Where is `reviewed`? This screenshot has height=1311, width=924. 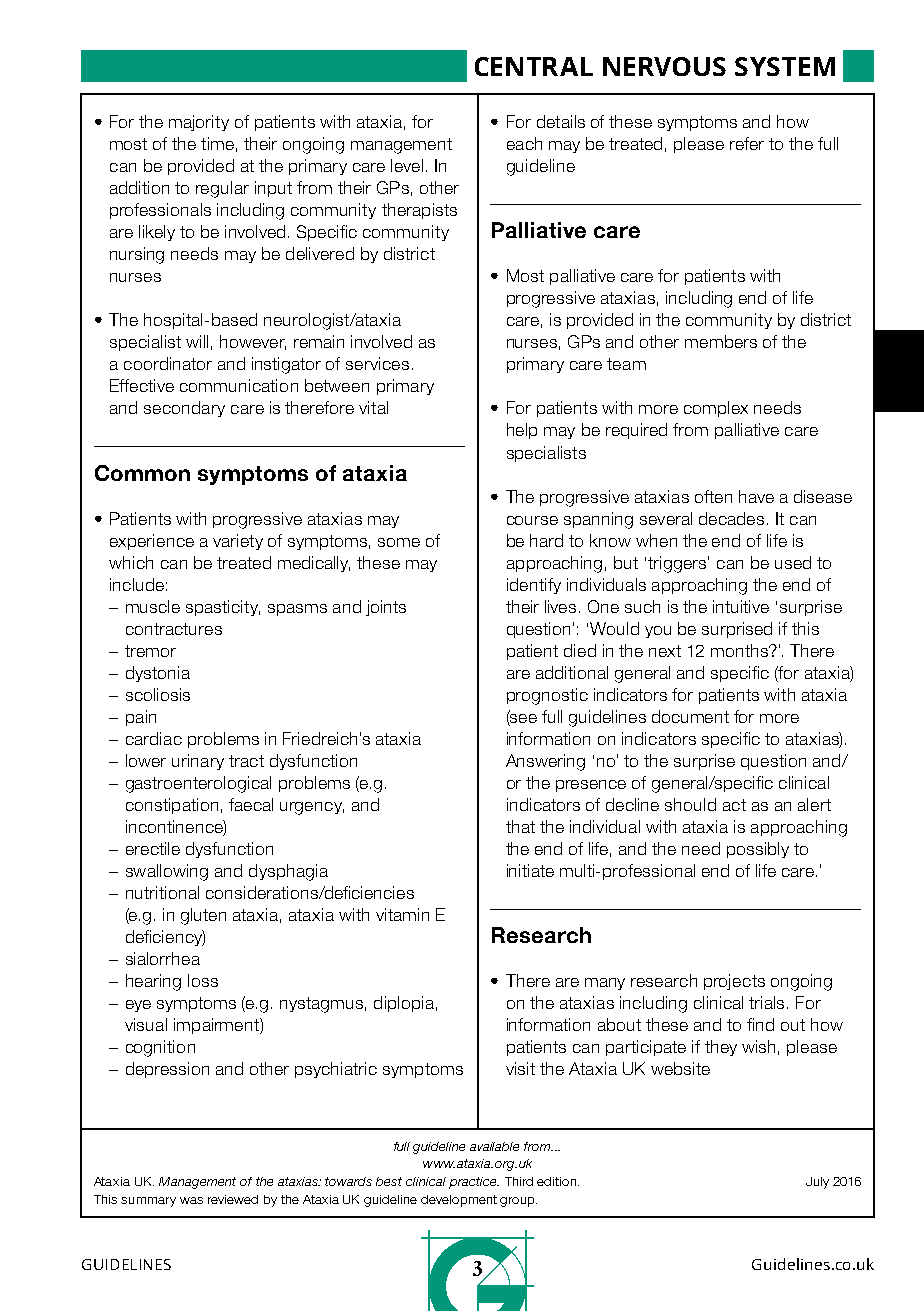
reviewed is located at coordinates (233, 1199).
